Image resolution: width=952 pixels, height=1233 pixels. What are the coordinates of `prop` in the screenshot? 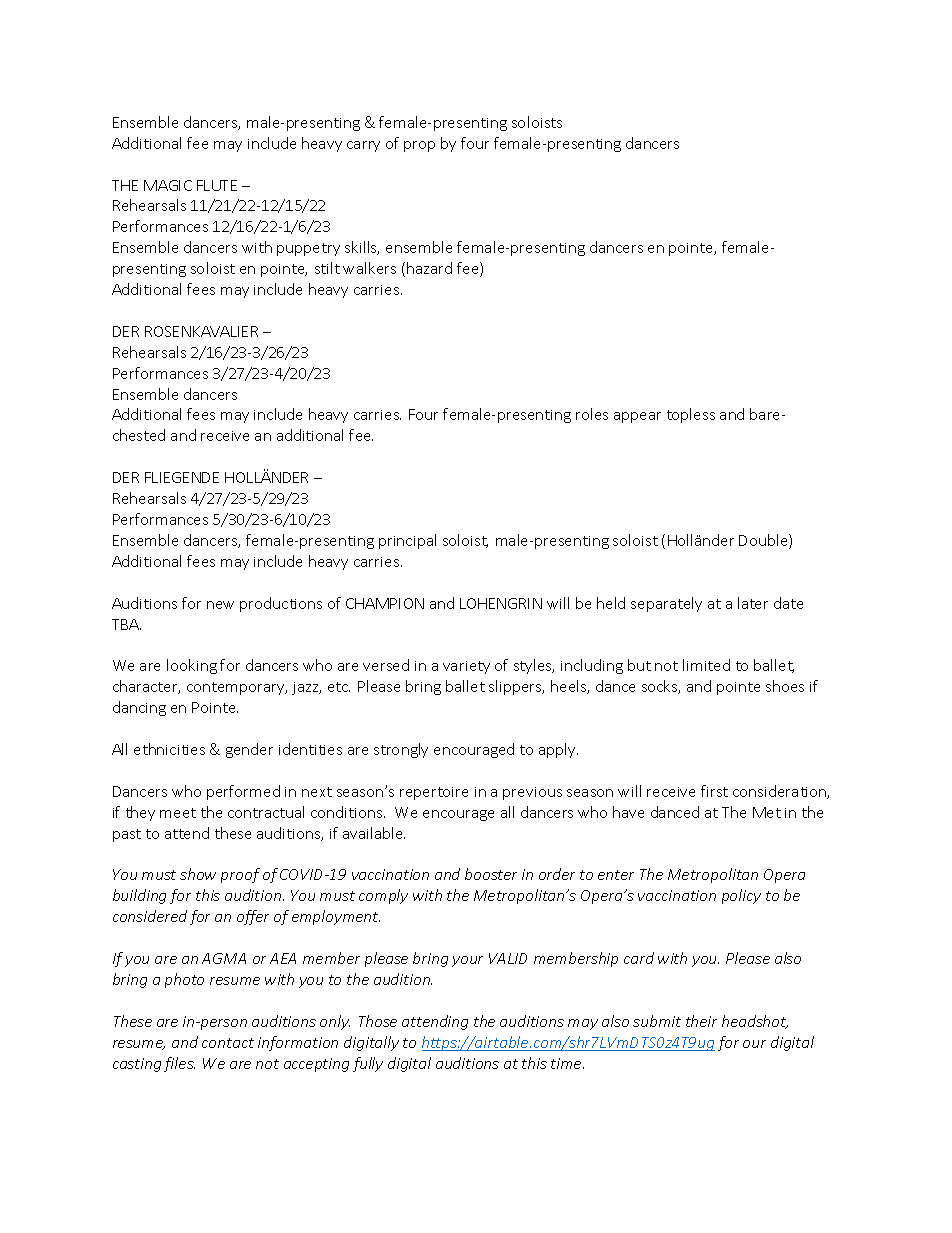 It's located at (419, 146).
